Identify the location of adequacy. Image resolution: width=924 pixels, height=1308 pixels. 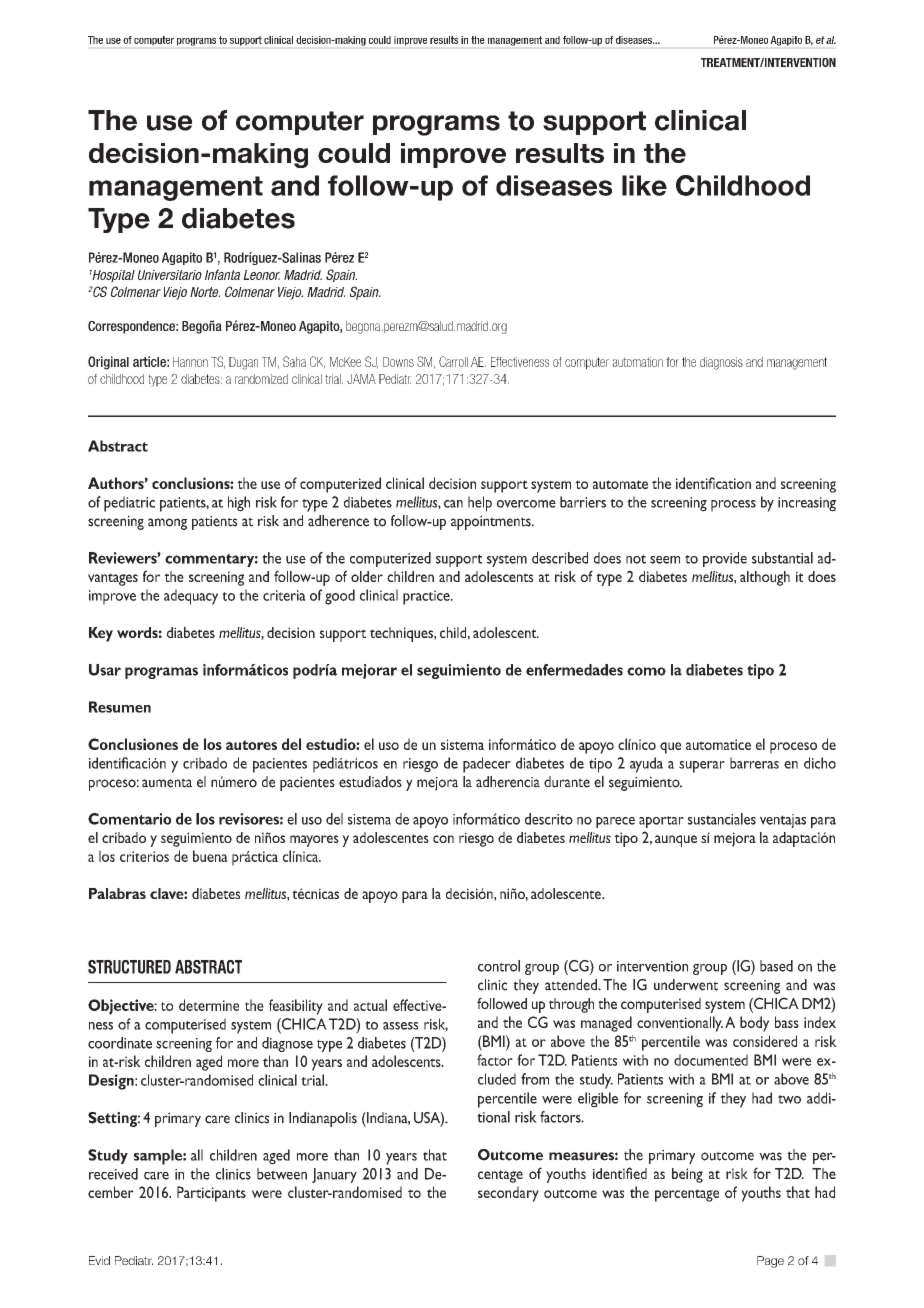
(191, 597).
